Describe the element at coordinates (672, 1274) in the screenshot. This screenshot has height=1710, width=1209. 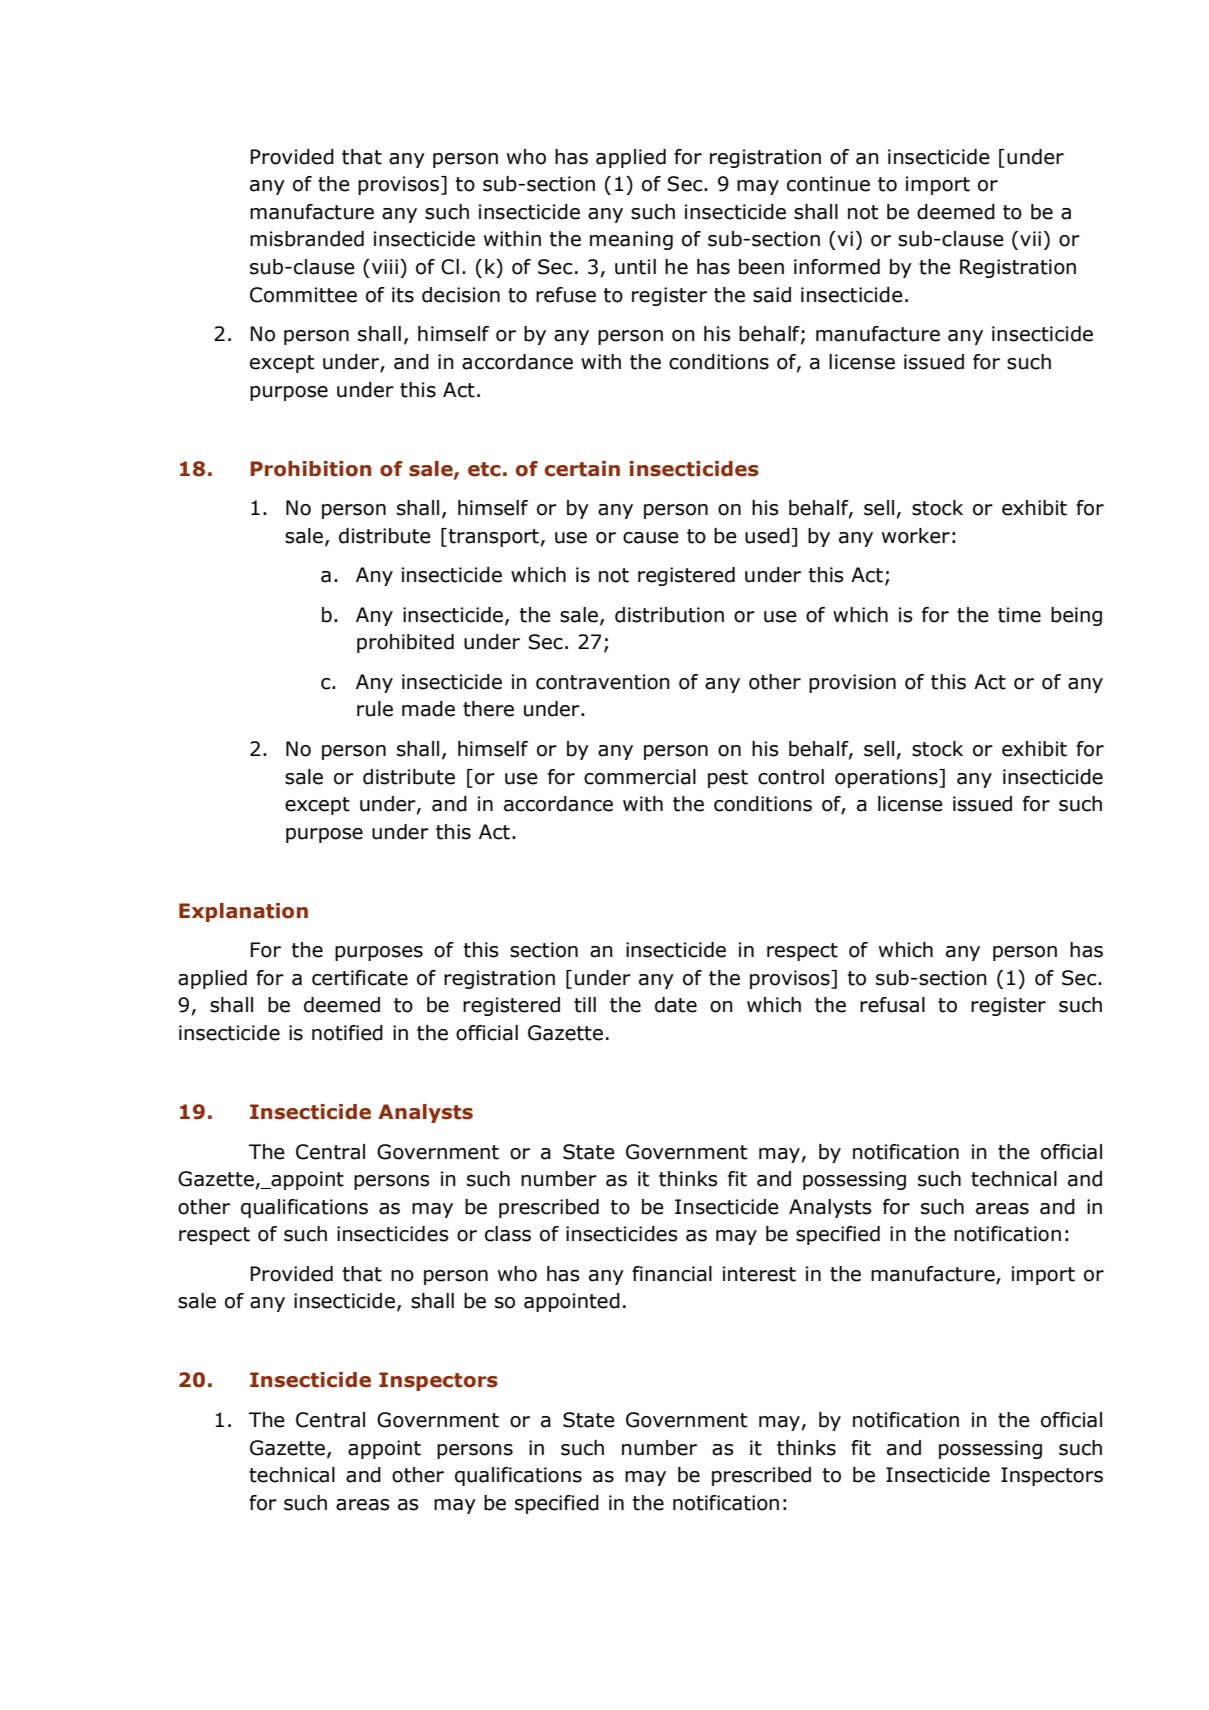
I see `financial` at that location.
